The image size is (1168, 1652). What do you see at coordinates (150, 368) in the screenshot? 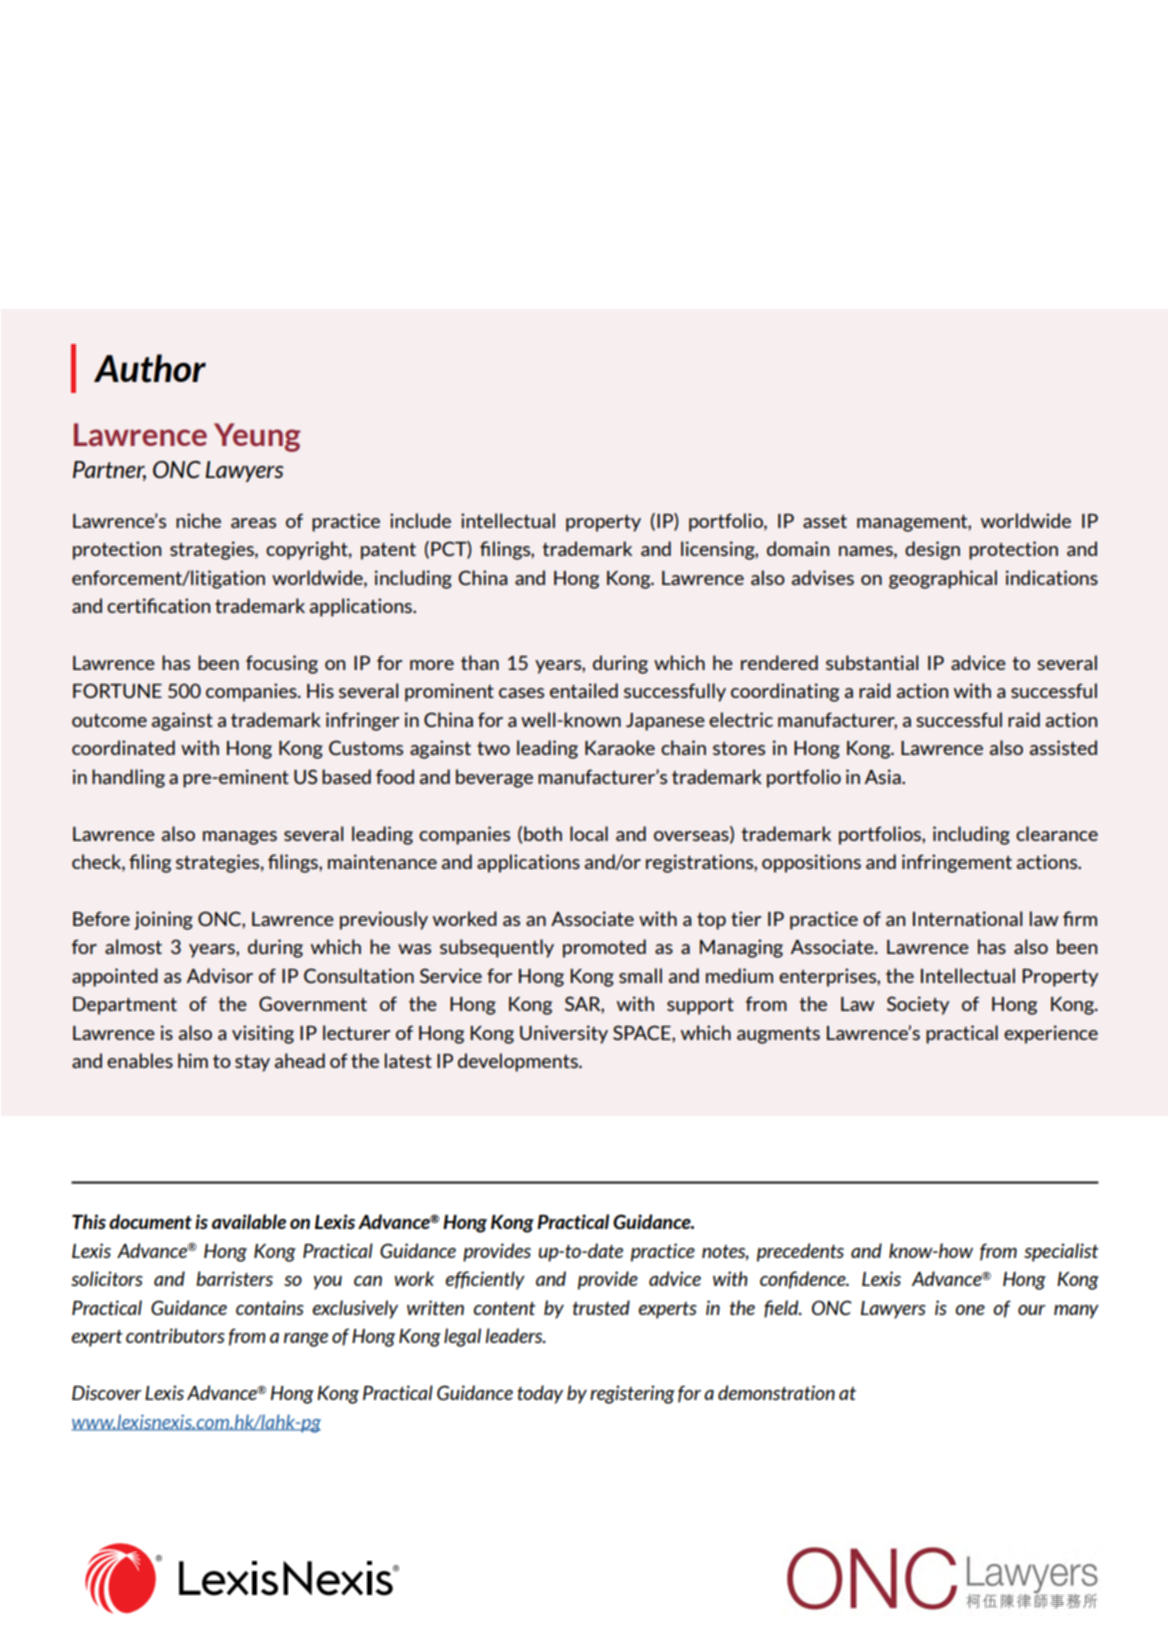
I see `Author` at bounding box center [150, 368].
